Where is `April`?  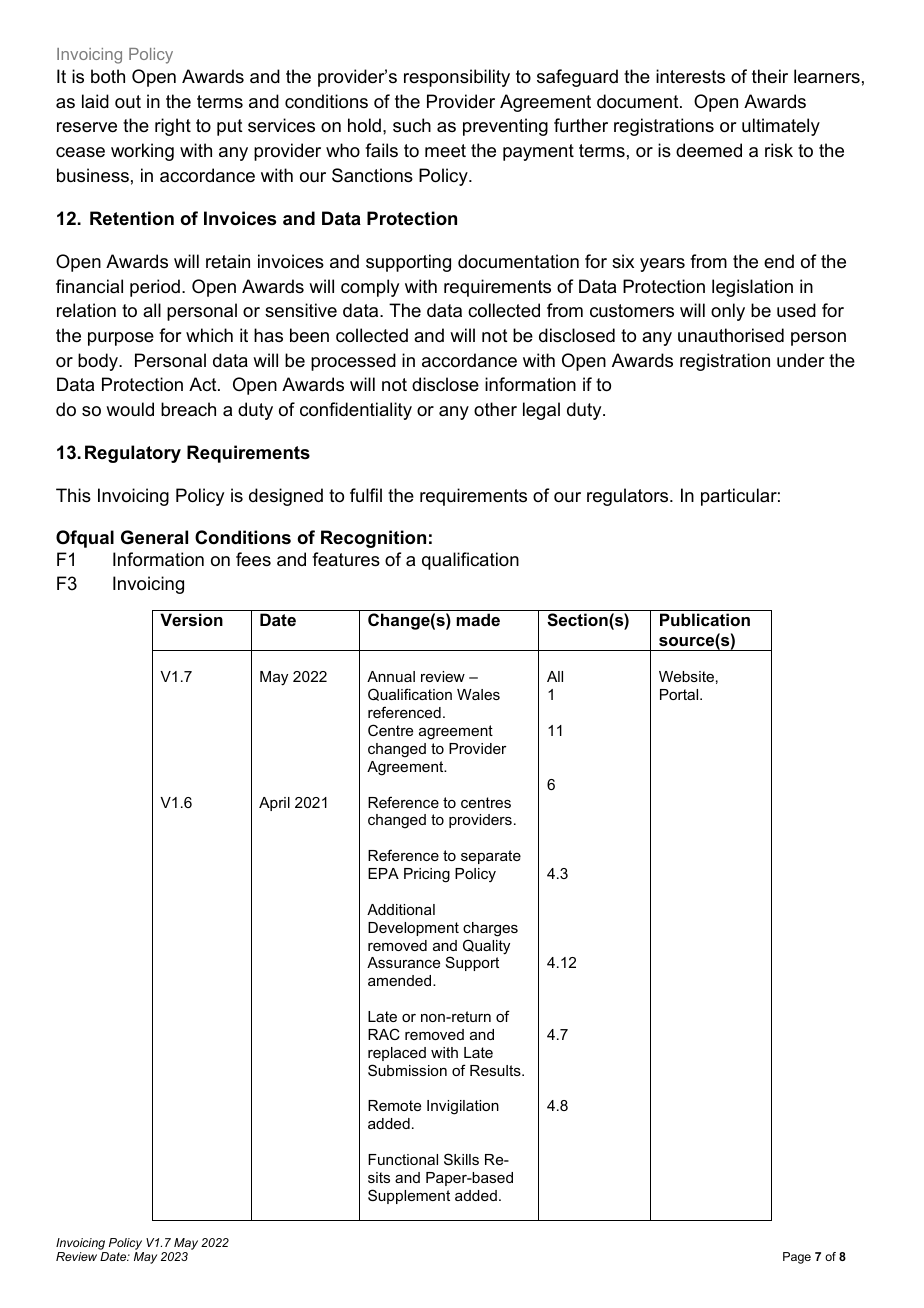
April is located at coordinates (274, 804).
